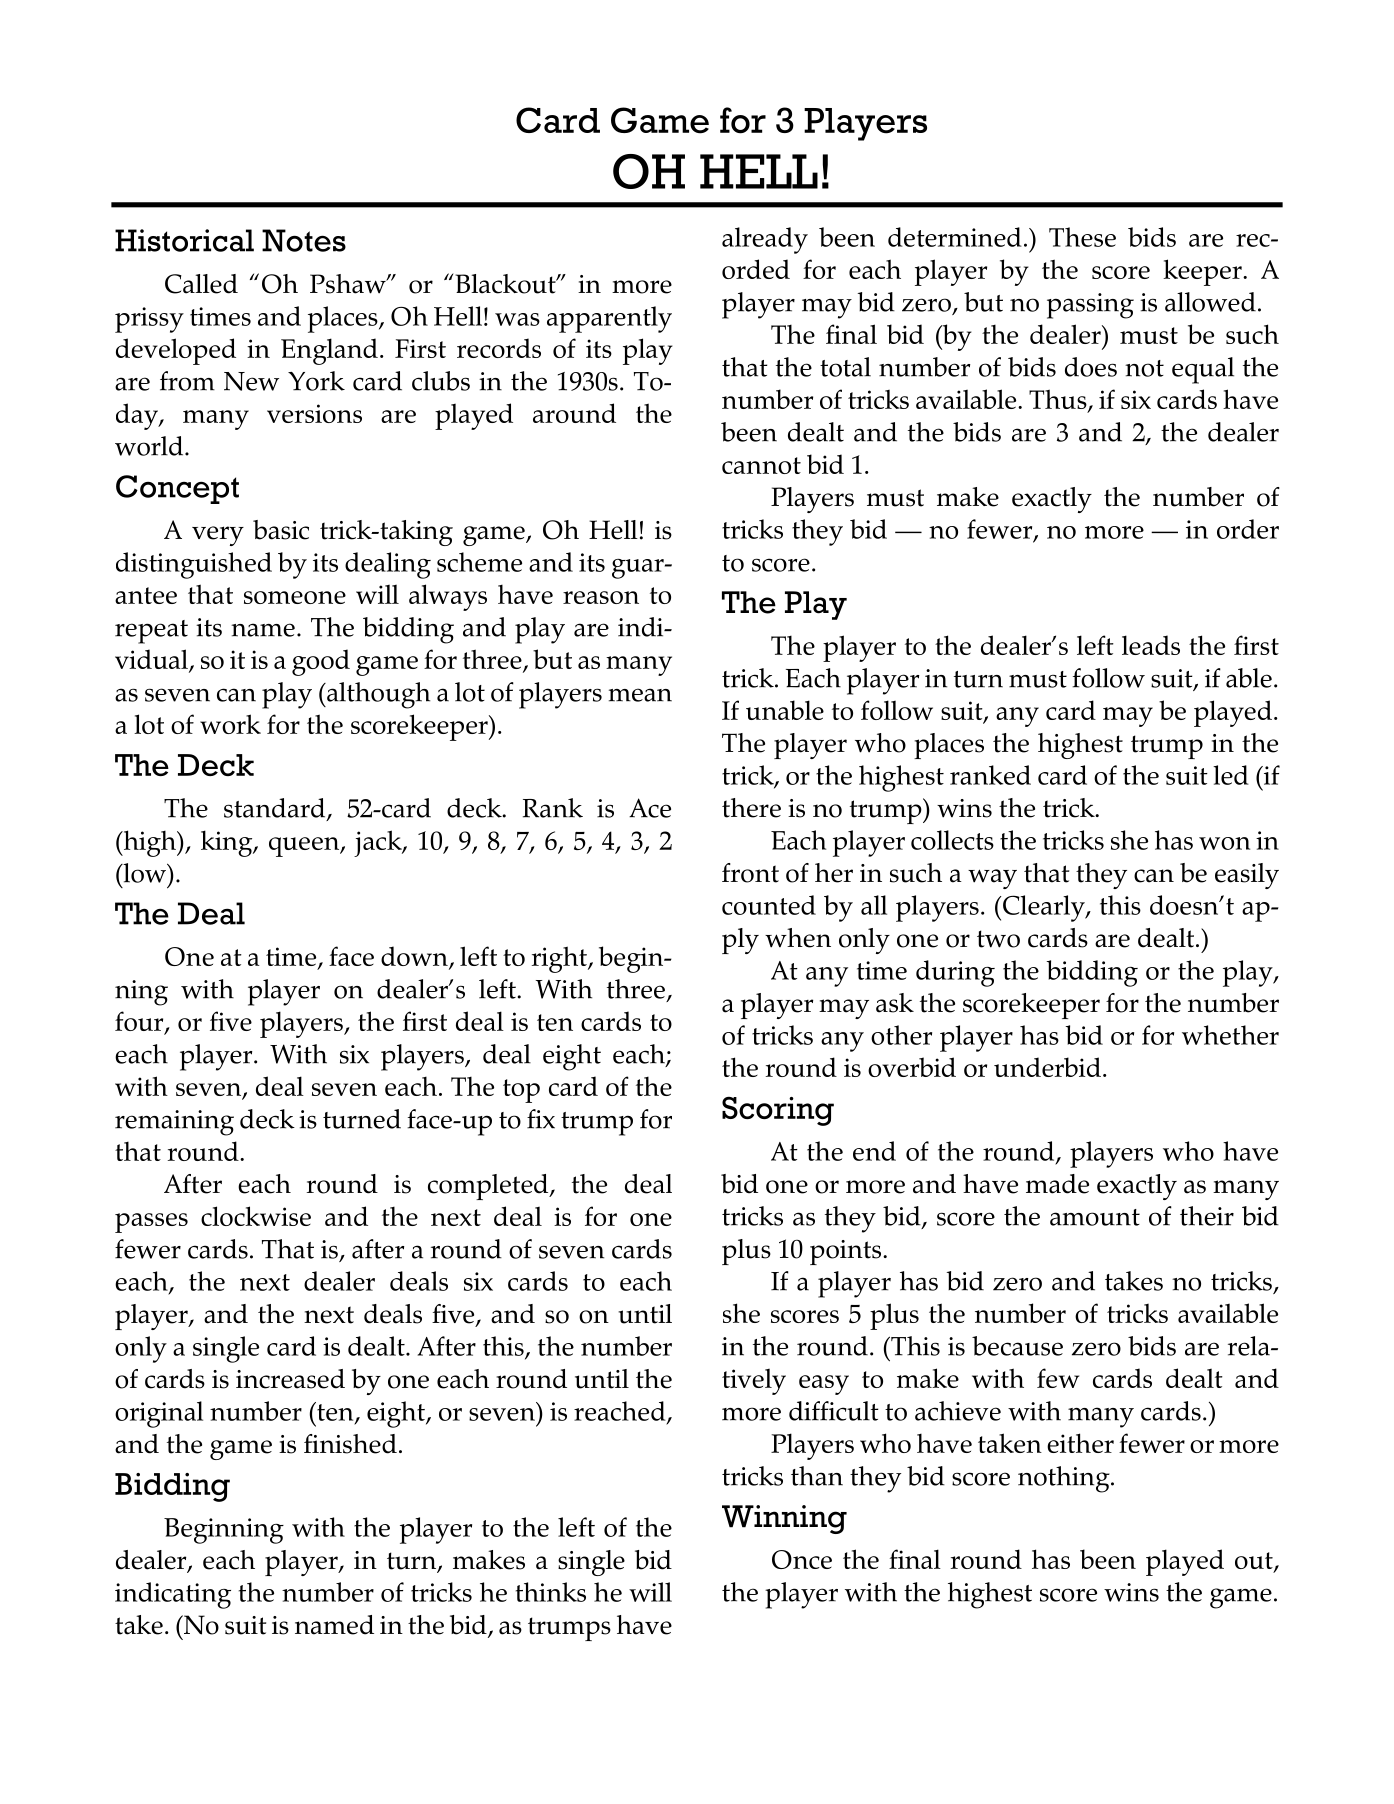  Describe the element at coordinates (1095, 1217) in the document. I see `amount` at that location.
